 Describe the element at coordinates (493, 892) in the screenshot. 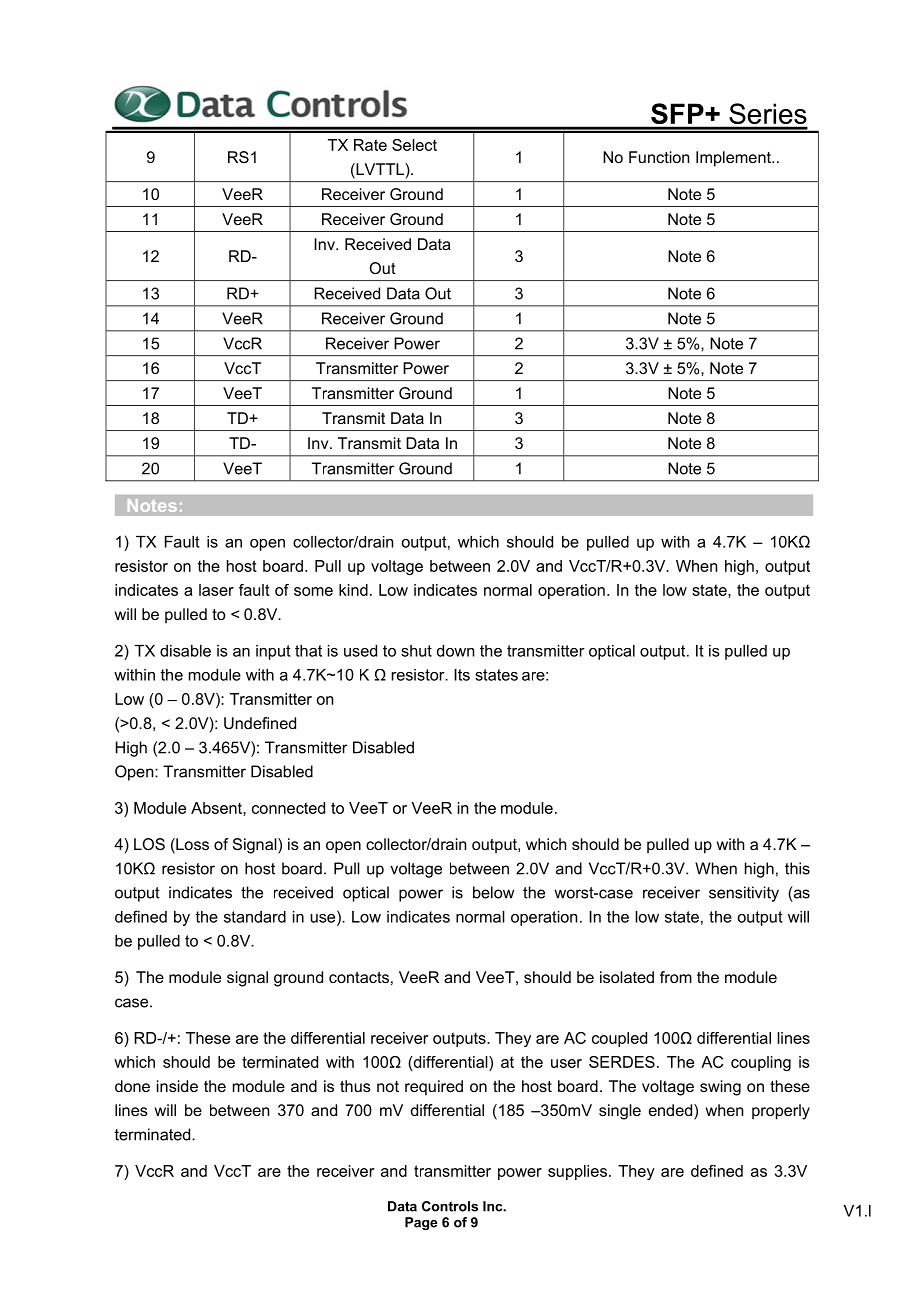

I see `below` at that location.
